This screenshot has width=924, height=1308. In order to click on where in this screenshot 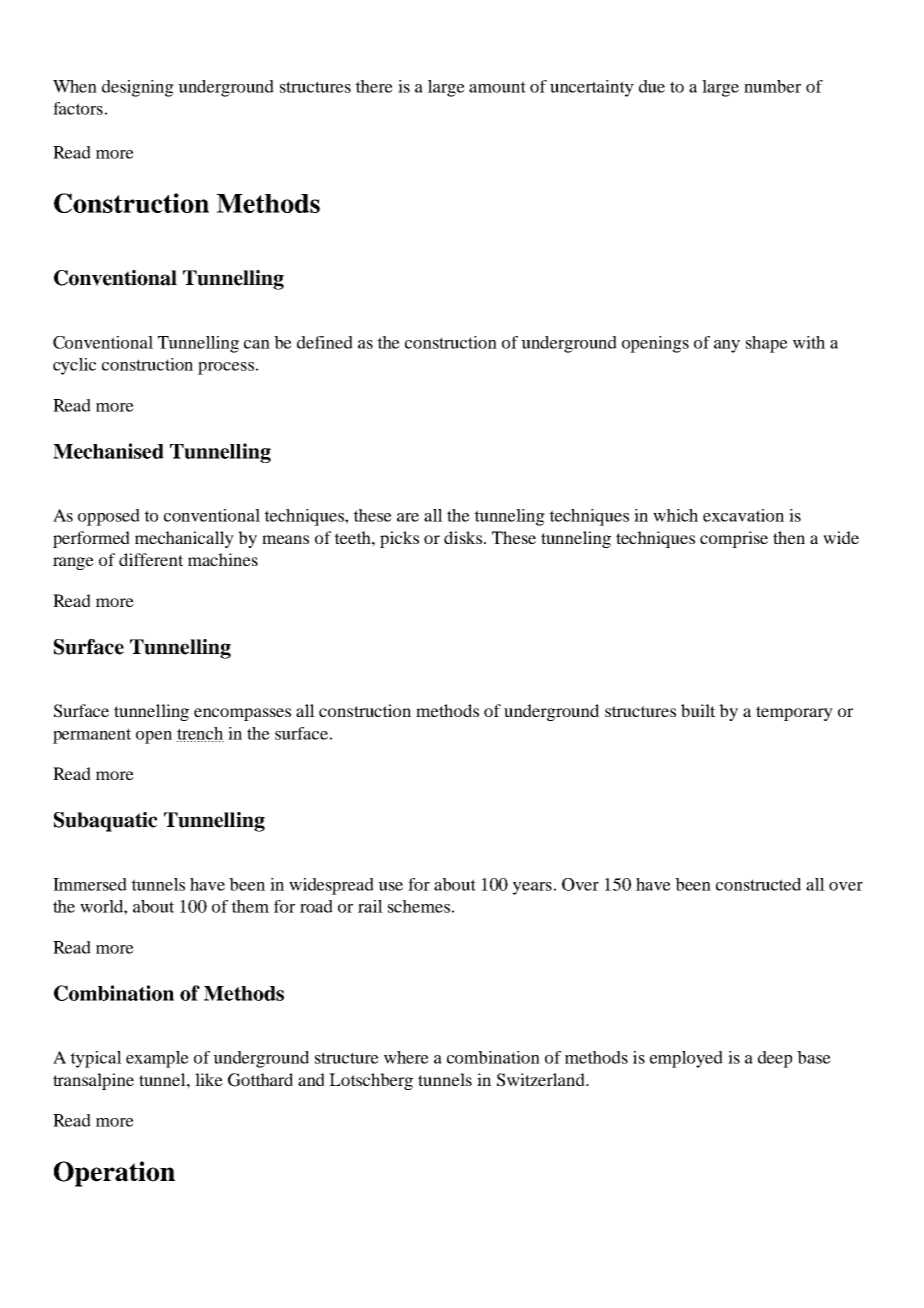, I will do `click(406, 1057)`.
